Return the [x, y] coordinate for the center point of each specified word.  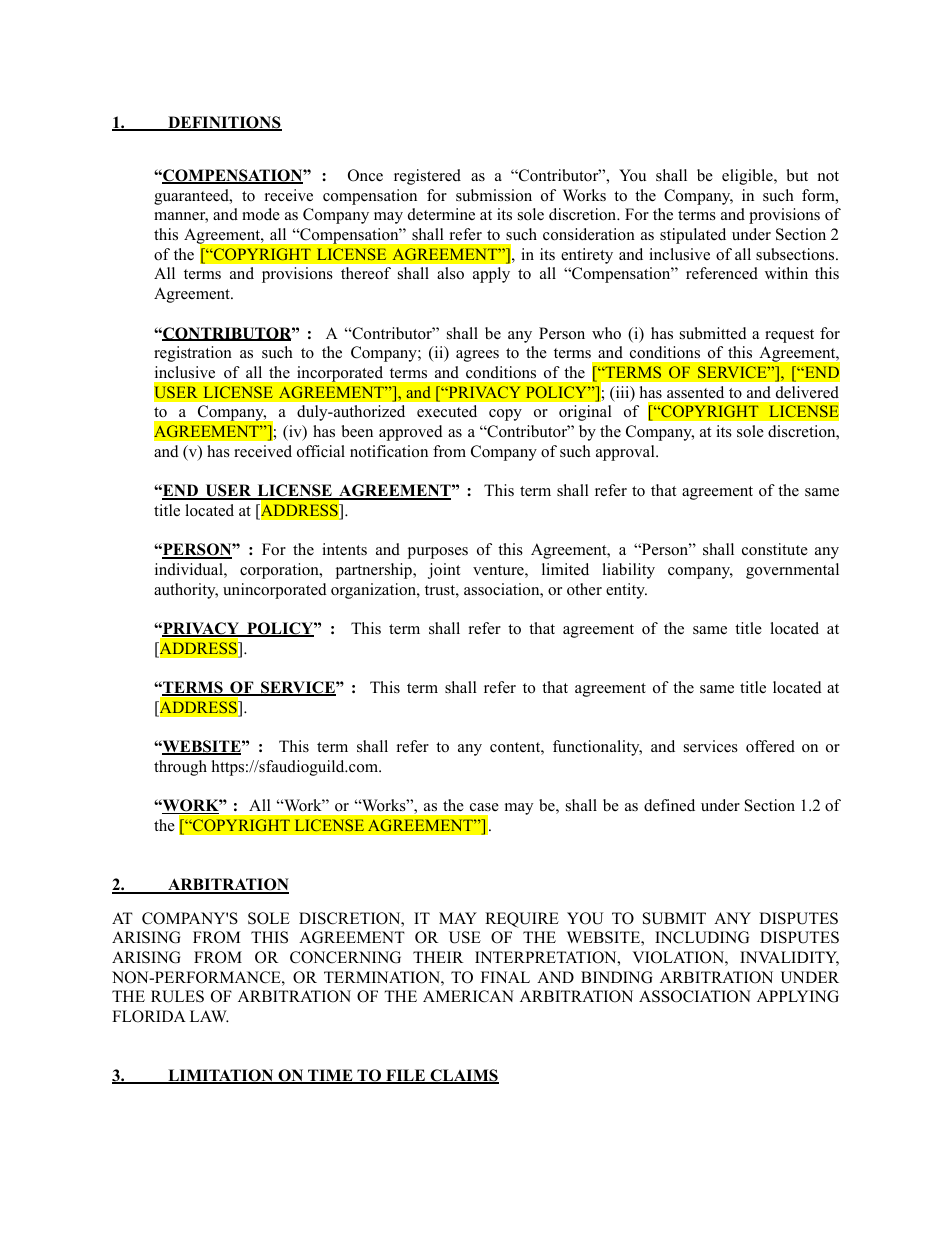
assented [695, 392]
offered [770, 746]
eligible [748, 177]
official [321, 451]
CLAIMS [463, 1076]
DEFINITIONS [224, 123]
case [484, 807]
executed [447, 411]
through [180, 768]
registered [427, 177]
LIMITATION [221, 1076]
